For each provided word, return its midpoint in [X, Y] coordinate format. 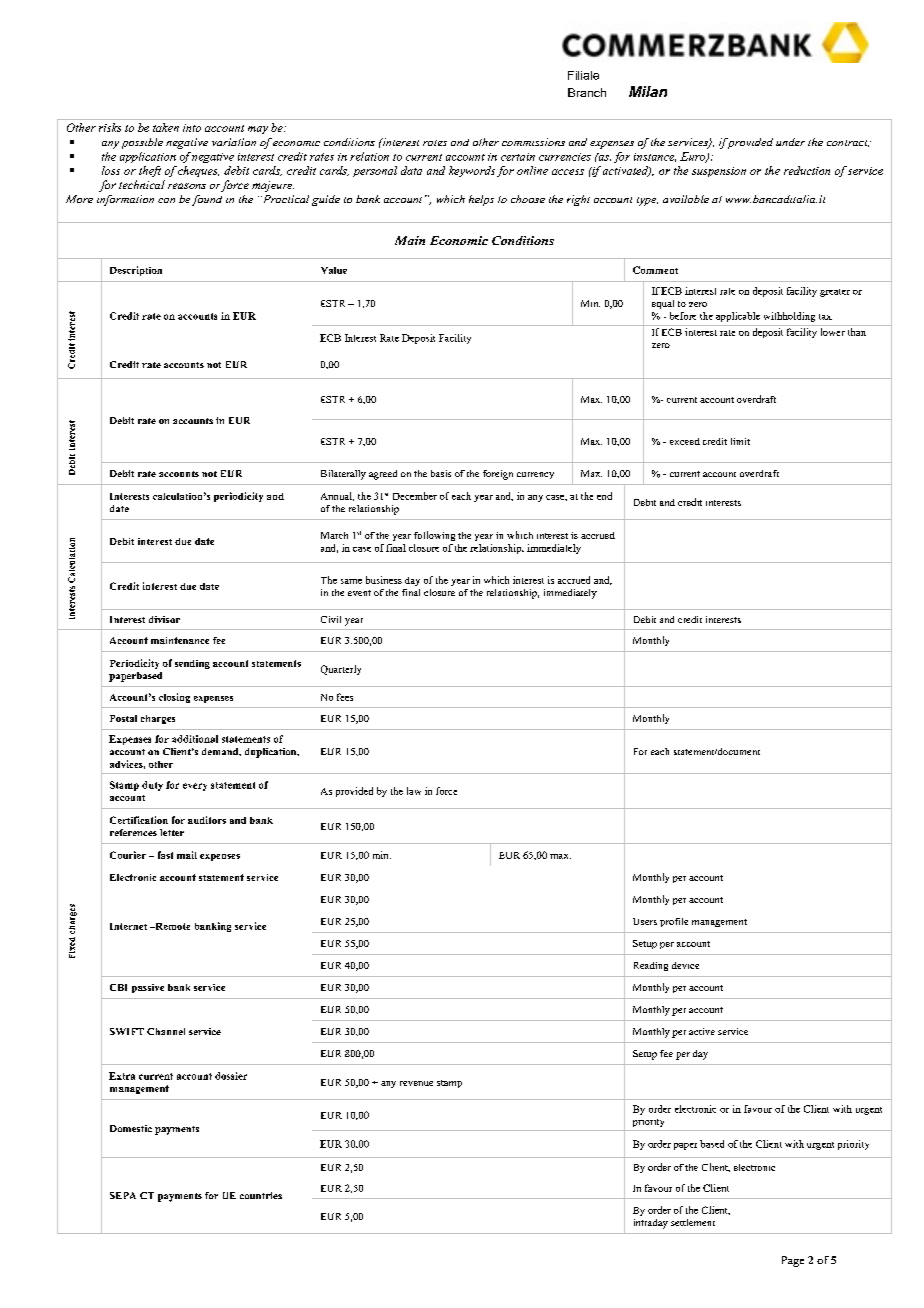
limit [740, 441]
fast [165, 855]
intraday [651, 1224]
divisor [164, 619]
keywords [472, 171]
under [790, 142]
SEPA [123, 1195]
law [414, 791]
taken [166, 127]
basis [441, 473]
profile [674, 922]
